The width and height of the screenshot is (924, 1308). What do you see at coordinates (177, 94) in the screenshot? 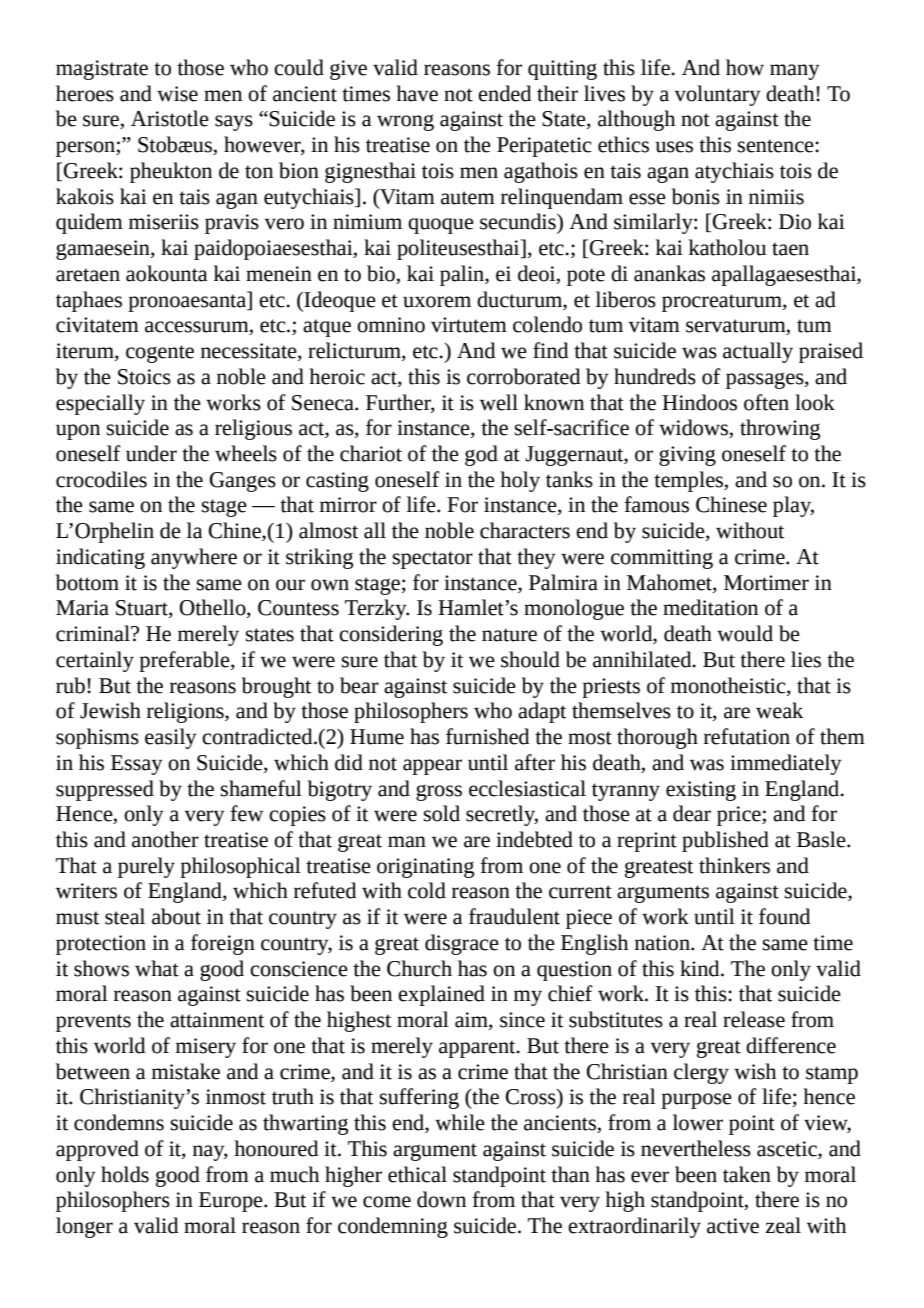
I see `wise` at bounding box center [177, 94].
